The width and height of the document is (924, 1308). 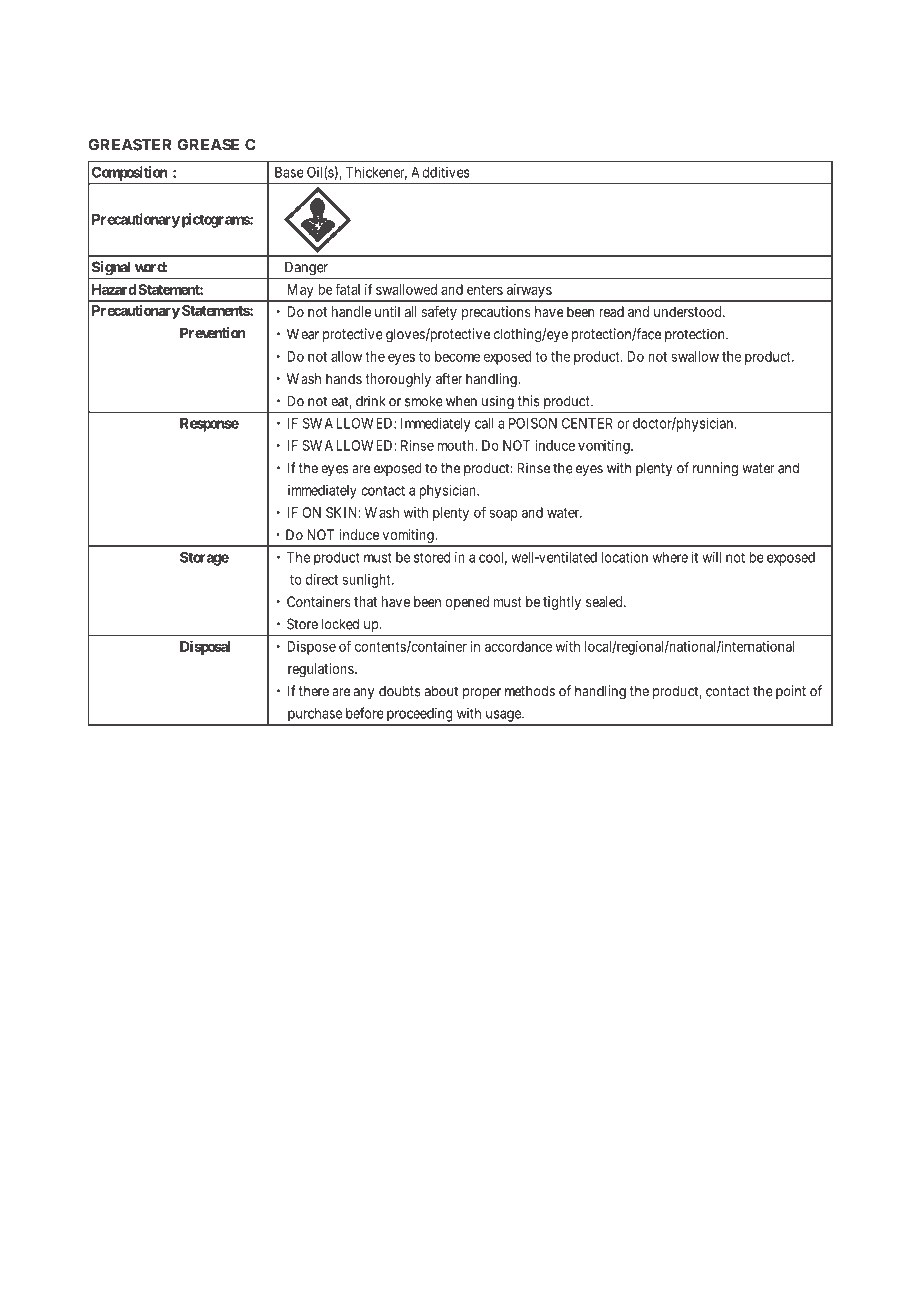 I want to click on point, so click(x=791, y=692).
